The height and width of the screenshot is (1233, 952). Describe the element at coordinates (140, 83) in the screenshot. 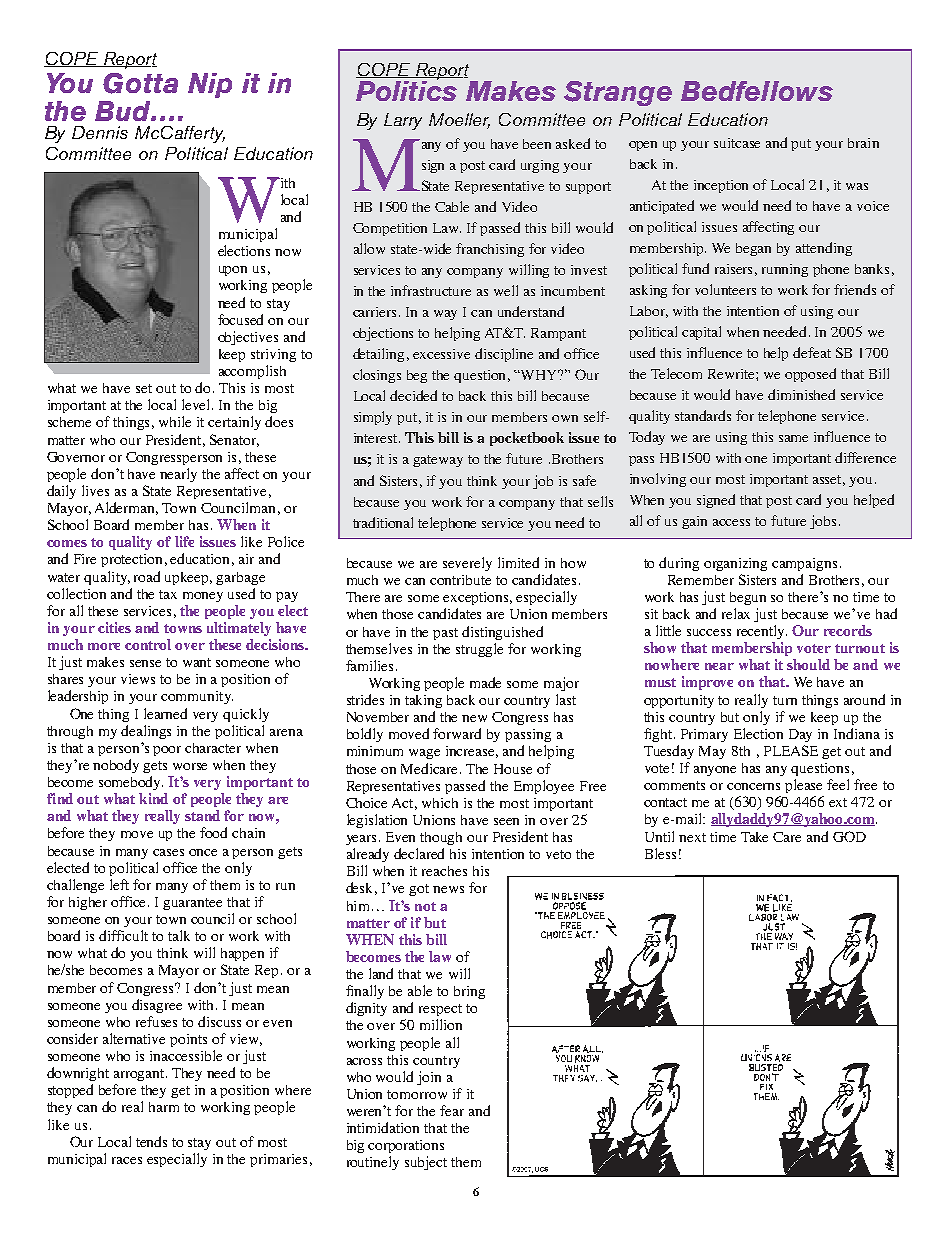

I see `Gotta` at that location.
